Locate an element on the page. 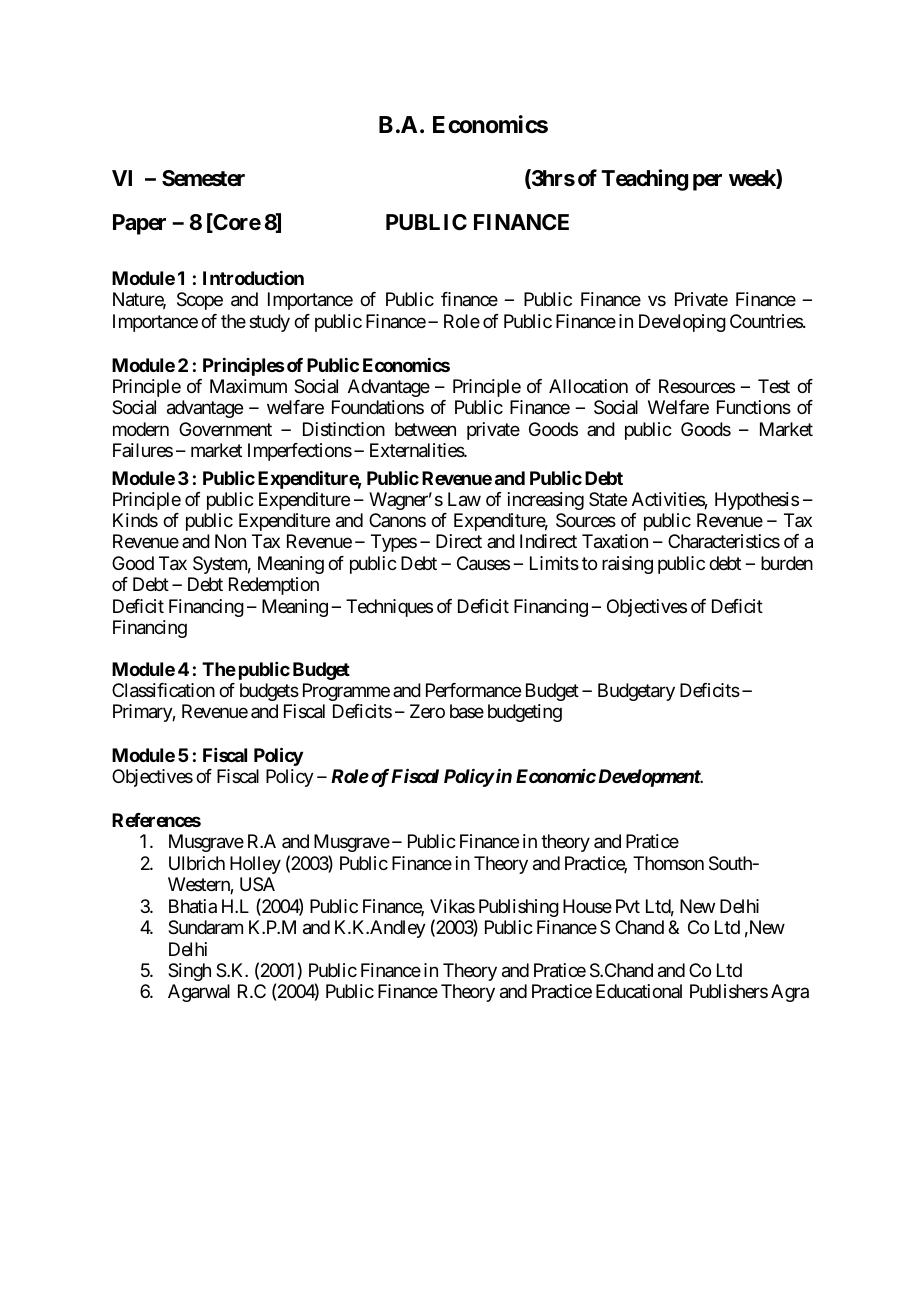  Redemption is located at coordinates (274, 586).
